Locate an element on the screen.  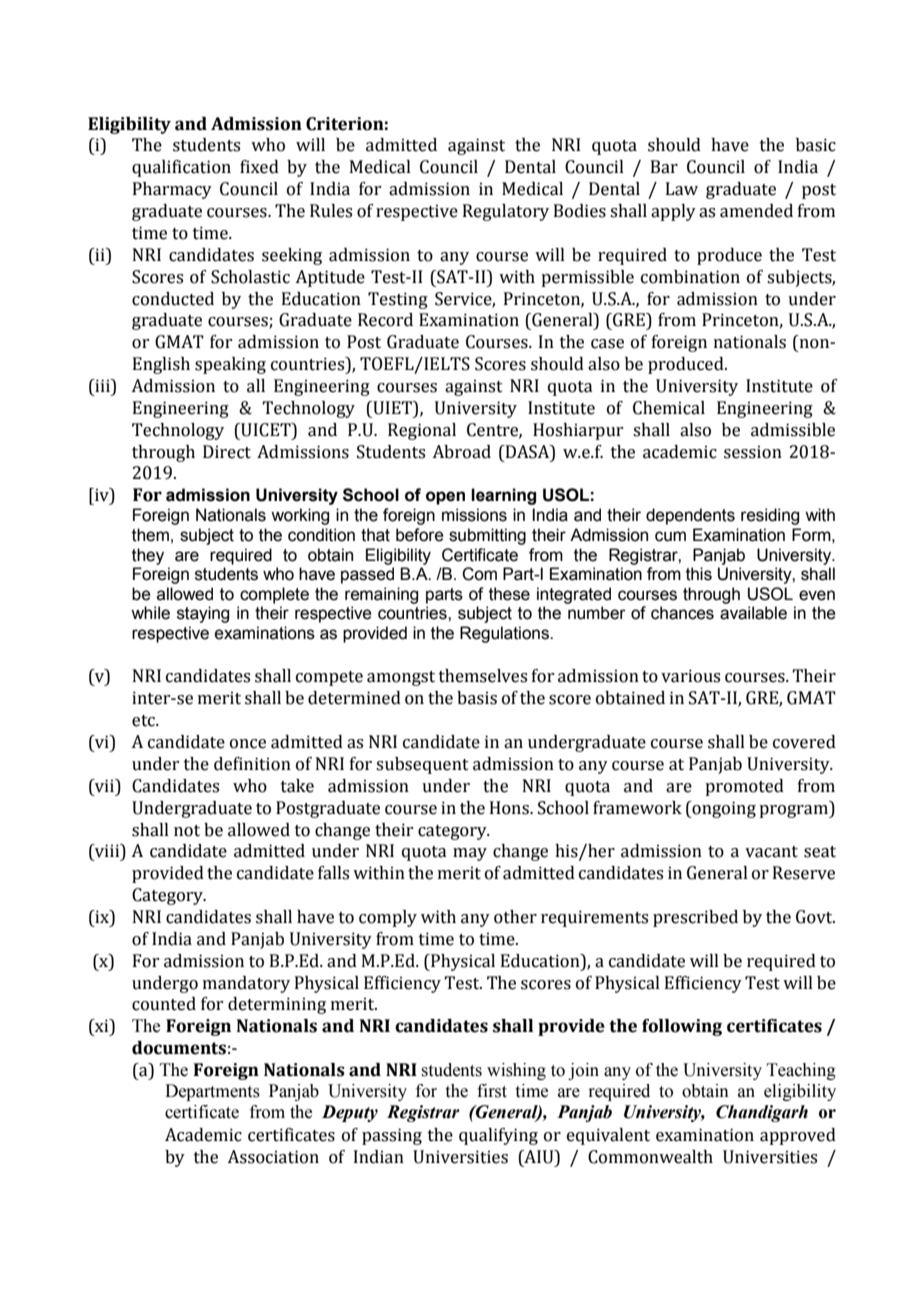
staying is located at coordinates (203, 614).
